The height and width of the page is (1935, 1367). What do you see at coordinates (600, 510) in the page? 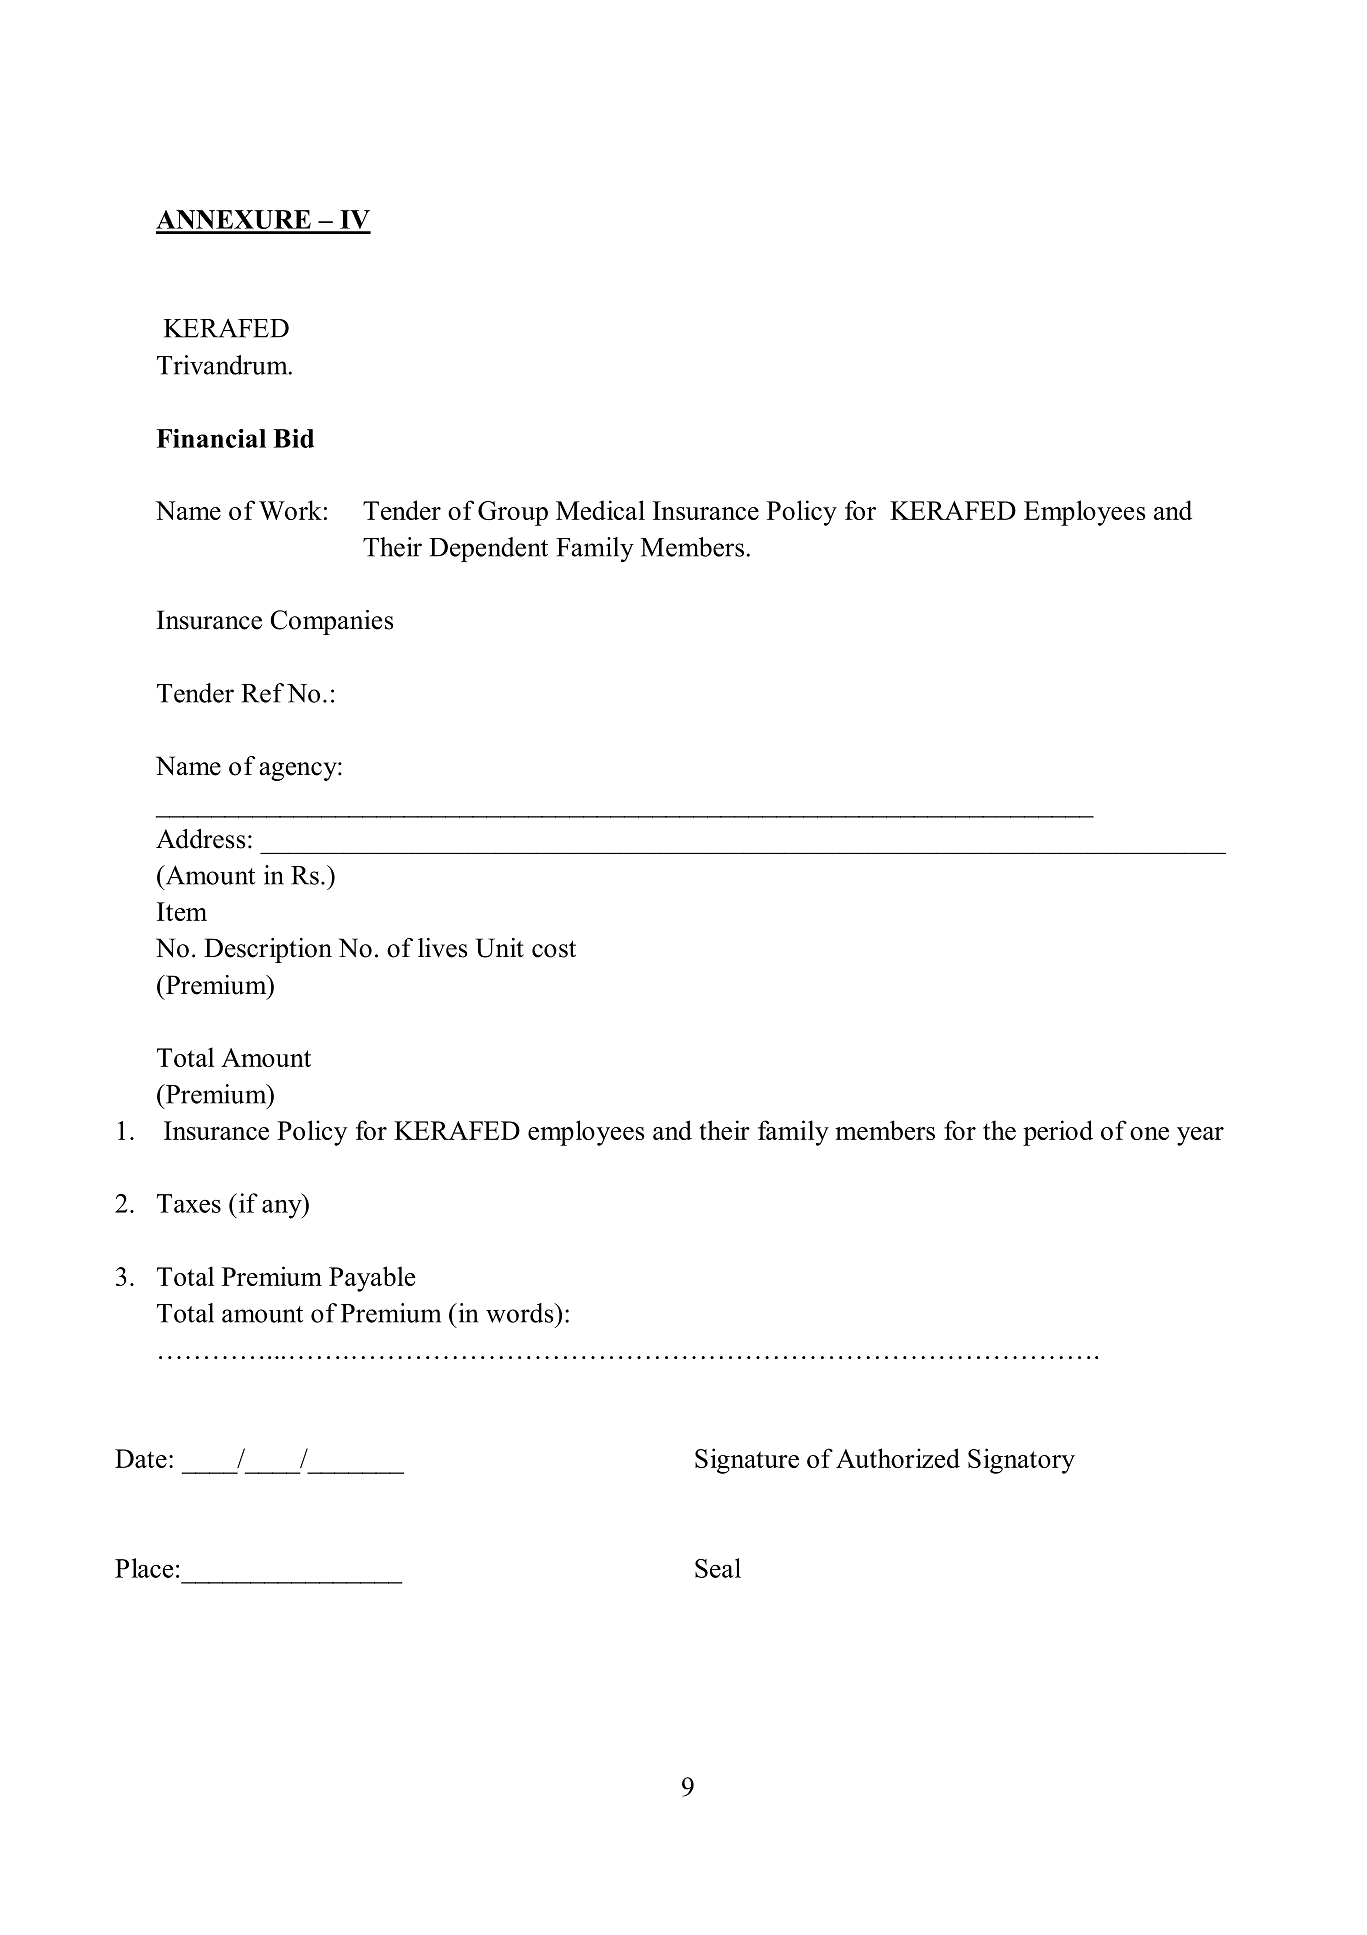
I see `Medical` at bounding box center [600, 510].
